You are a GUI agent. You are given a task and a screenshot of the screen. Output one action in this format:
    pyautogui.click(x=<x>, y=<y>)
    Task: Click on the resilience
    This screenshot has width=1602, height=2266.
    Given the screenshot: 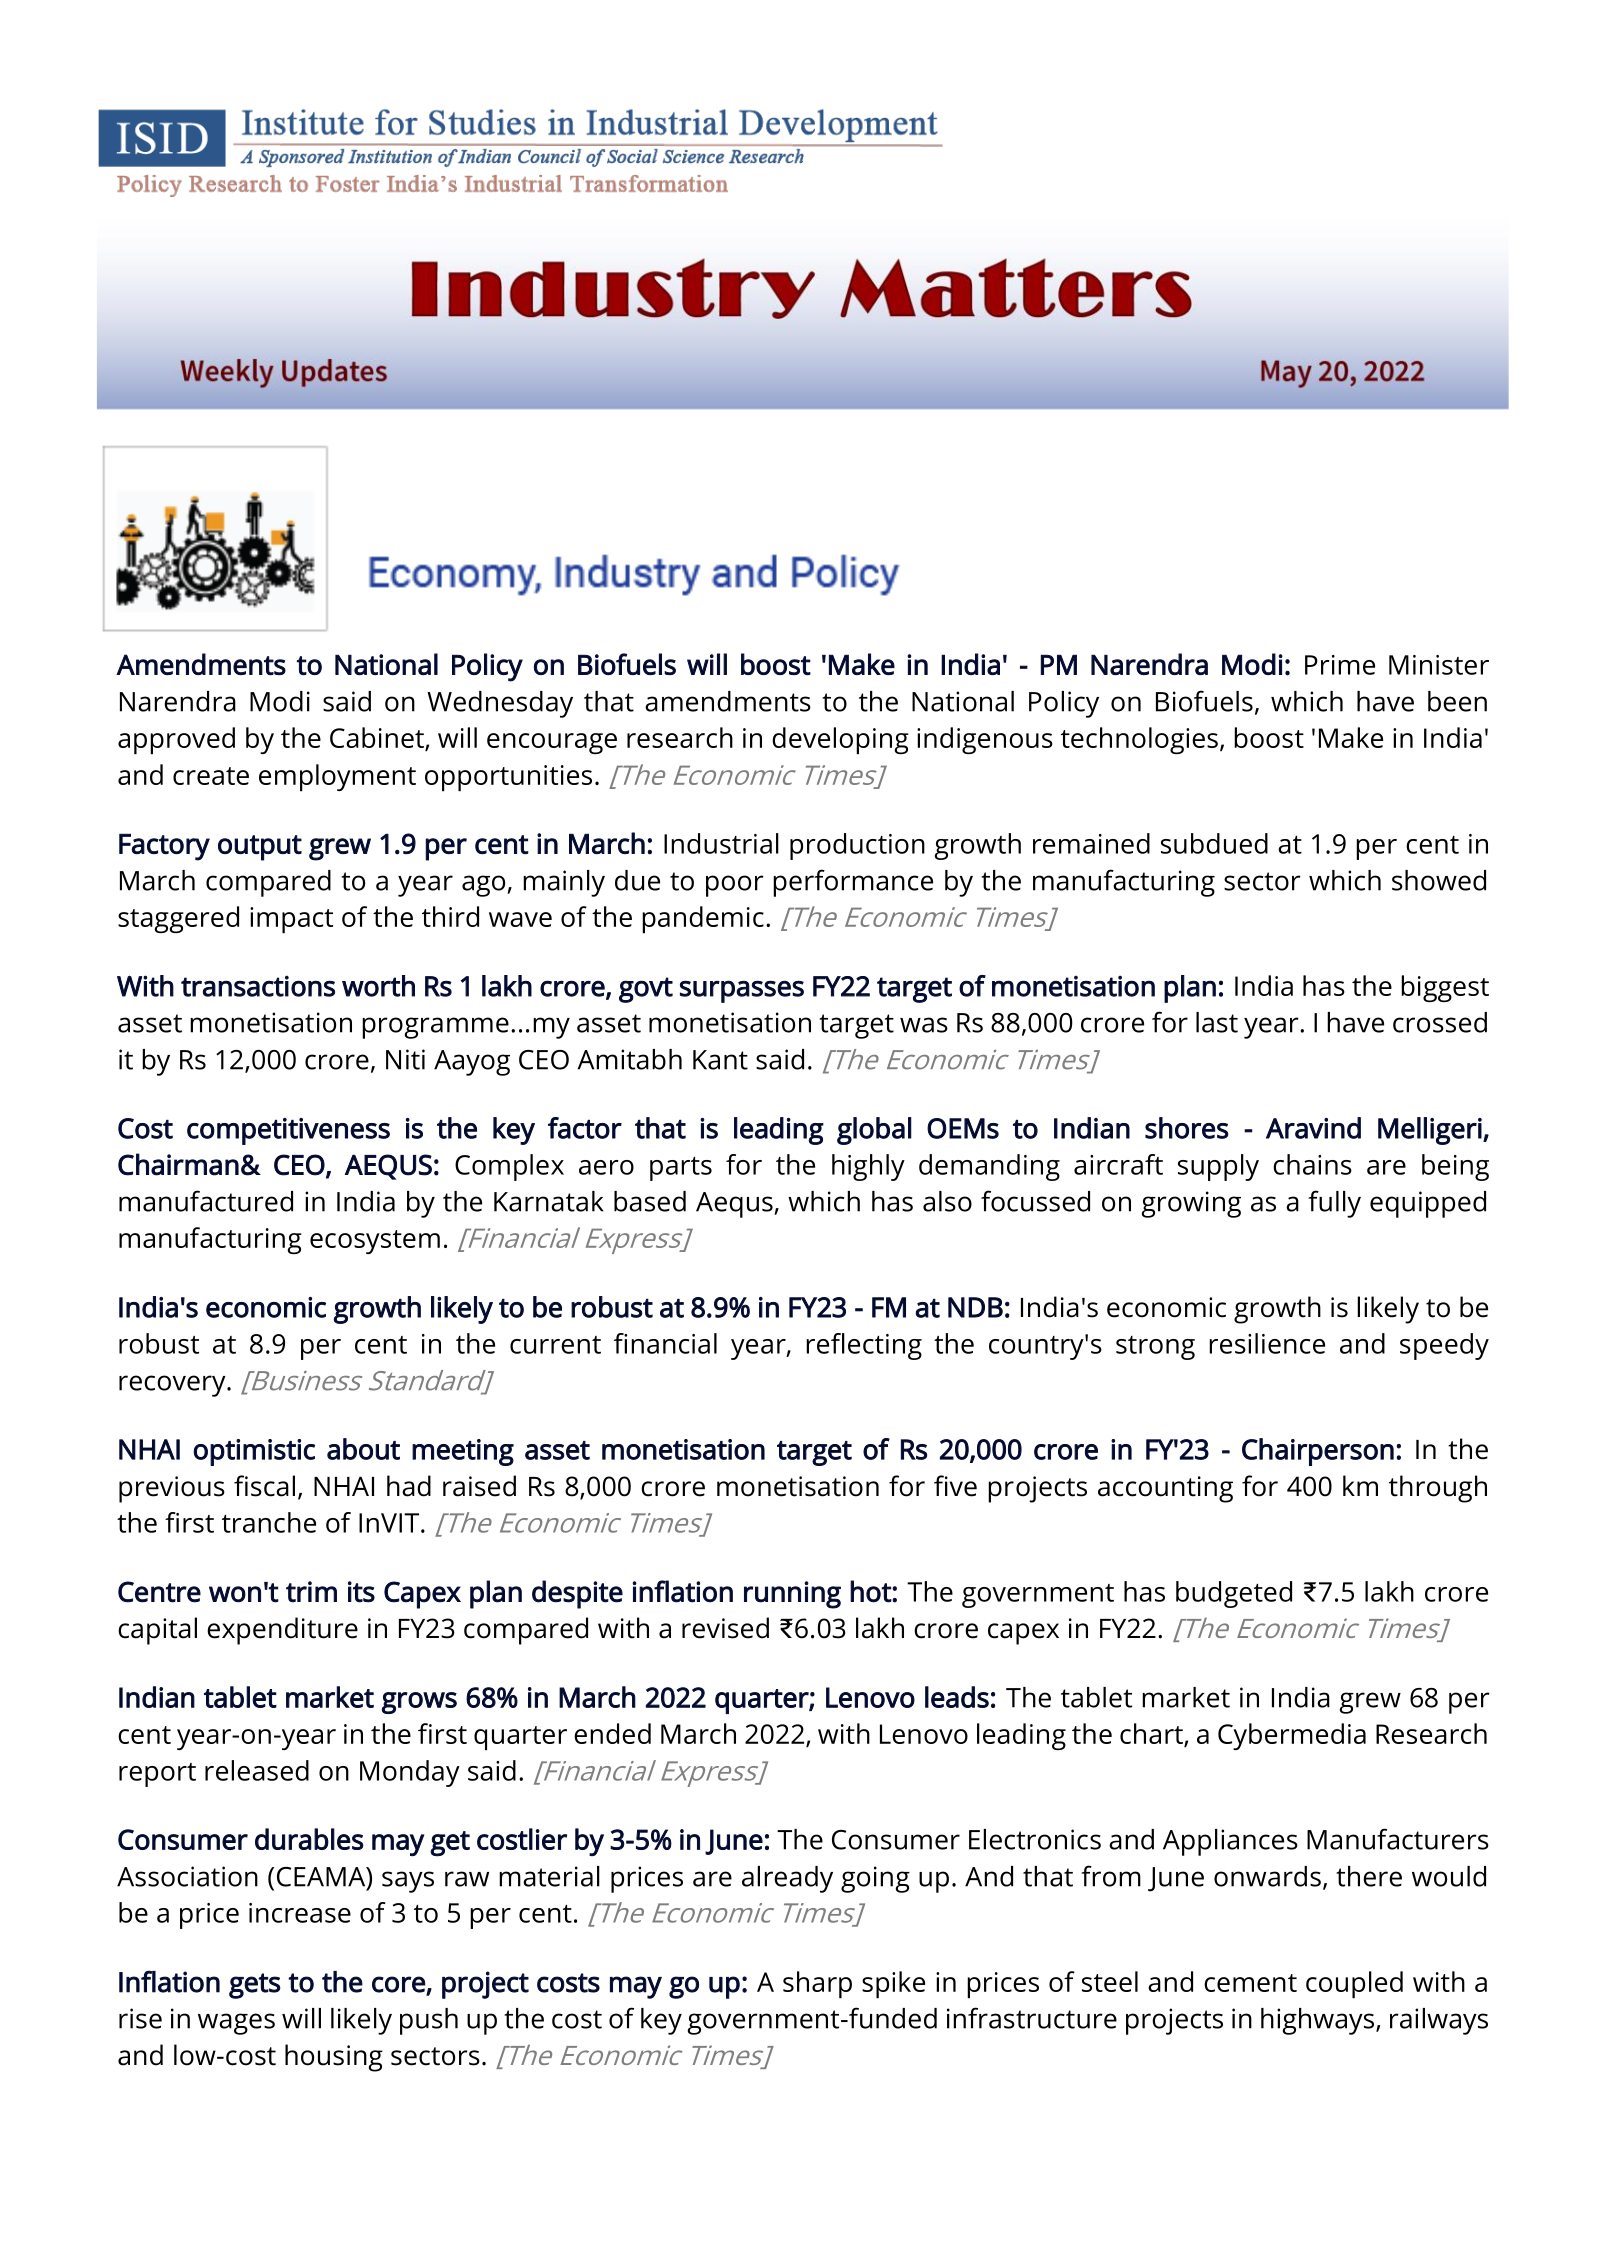 What is the action you would take?
    pyautogui.click(x=1267, y=1343)
